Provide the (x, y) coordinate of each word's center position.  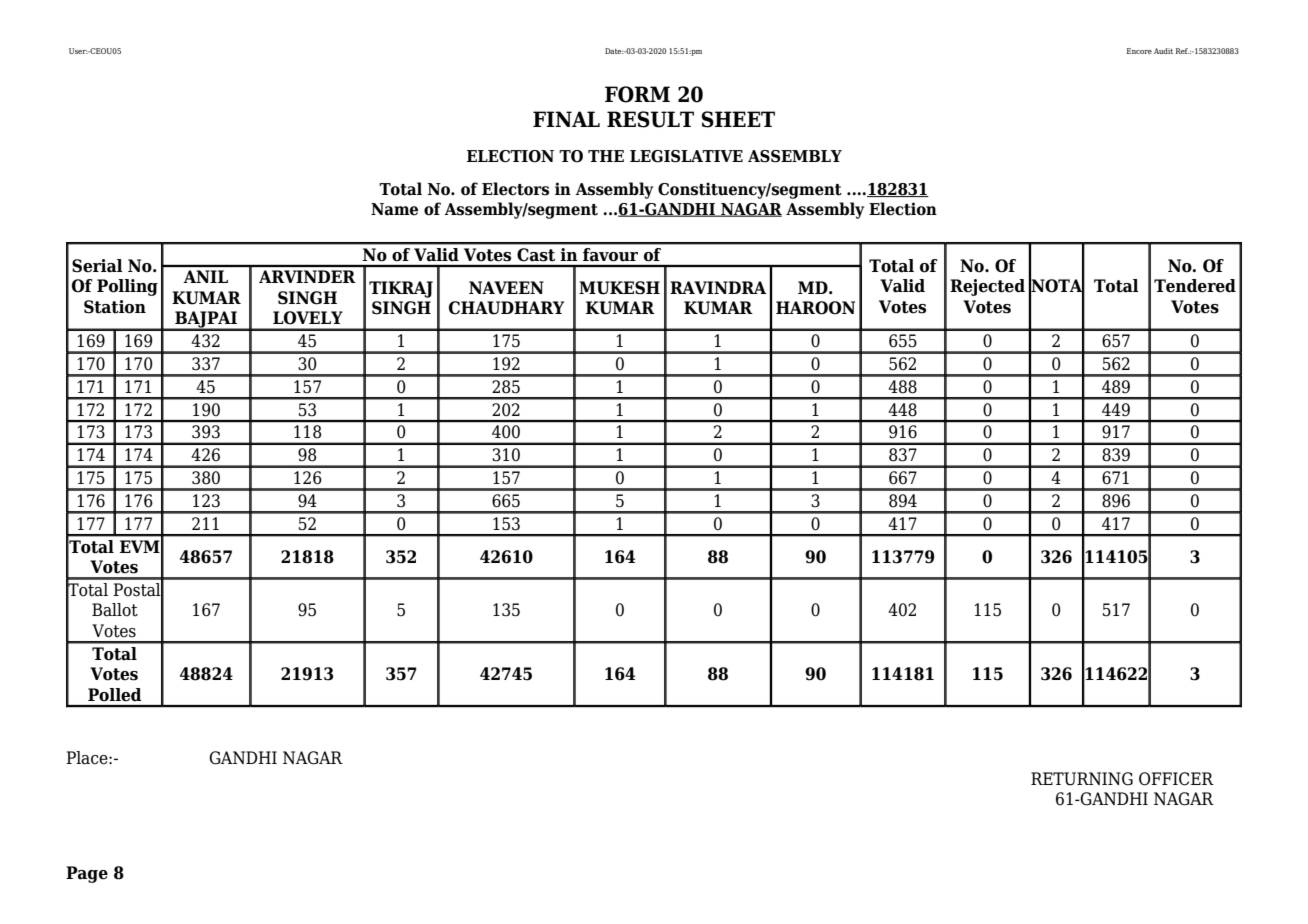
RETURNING (1082, 779)
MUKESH (619, 288)
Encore (1139, 51)
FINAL (566, 119)
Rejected (987, 287)
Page (87, 874)
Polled (114, 695)
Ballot (115, 610)
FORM (637, 94)
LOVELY (308, 318)
